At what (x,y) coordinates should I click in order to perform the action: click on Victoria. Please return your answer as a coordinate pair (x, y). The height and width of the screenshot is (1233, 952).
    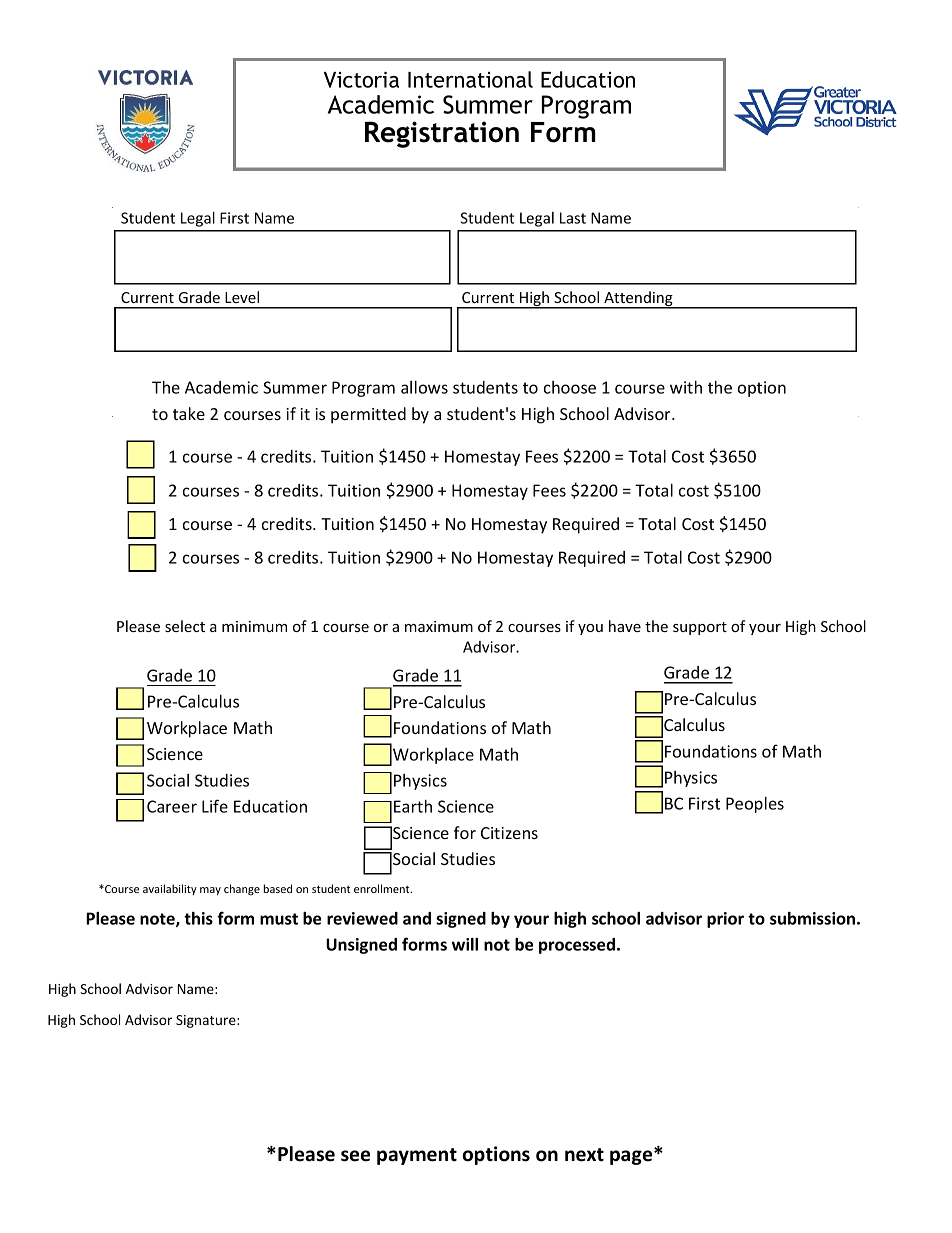
    Looking at the image, I should click on (361, 79).
